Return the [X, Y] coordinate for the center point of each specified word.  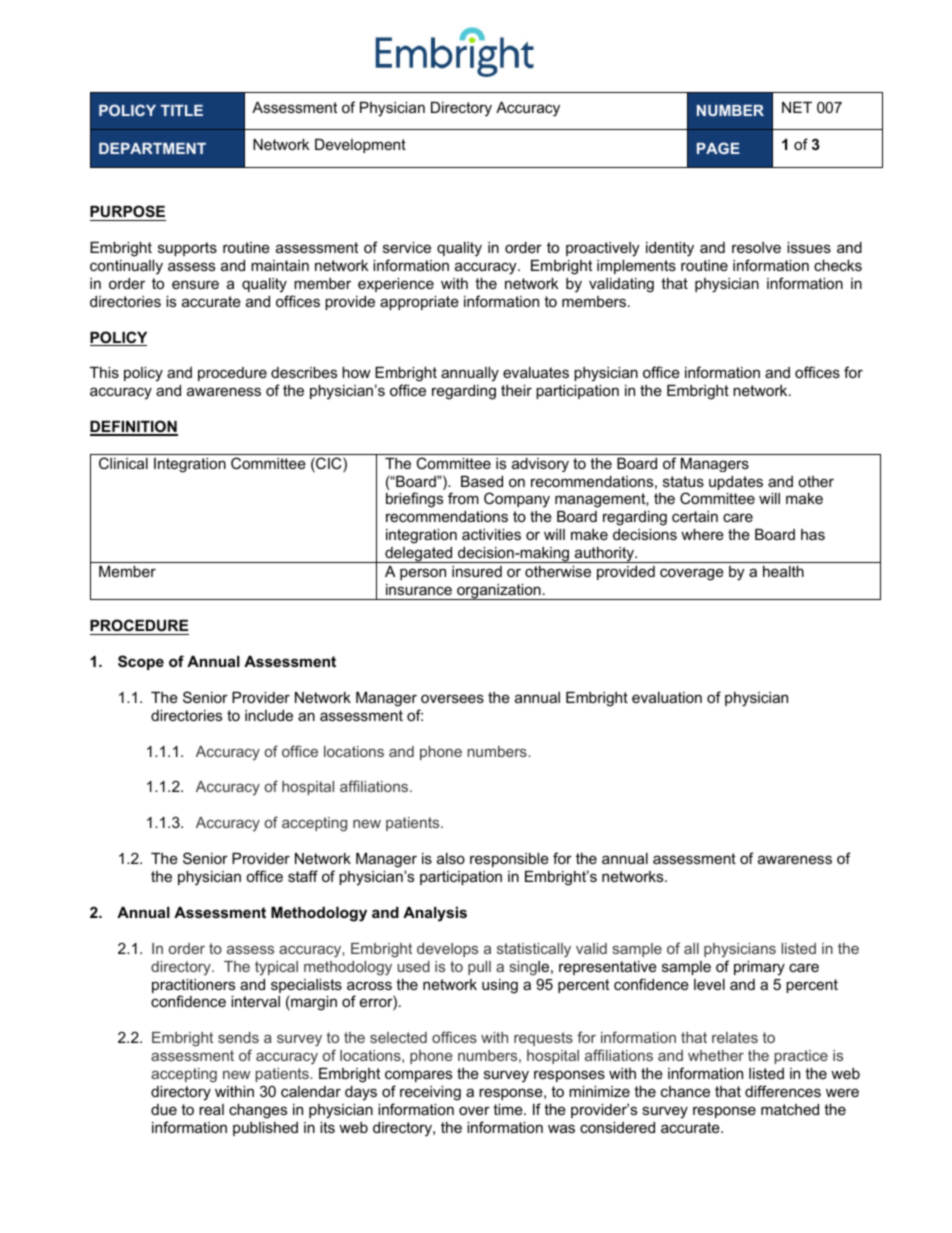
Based [482, 481]
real [211, 1109]
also [451, 858]
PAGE [718, 148]
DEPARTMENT [152, 148]
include [269, 715]
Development [360, 146]
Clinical [123, 463]
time [509, 1109]
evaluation [667, 697]
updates [736, 483]
